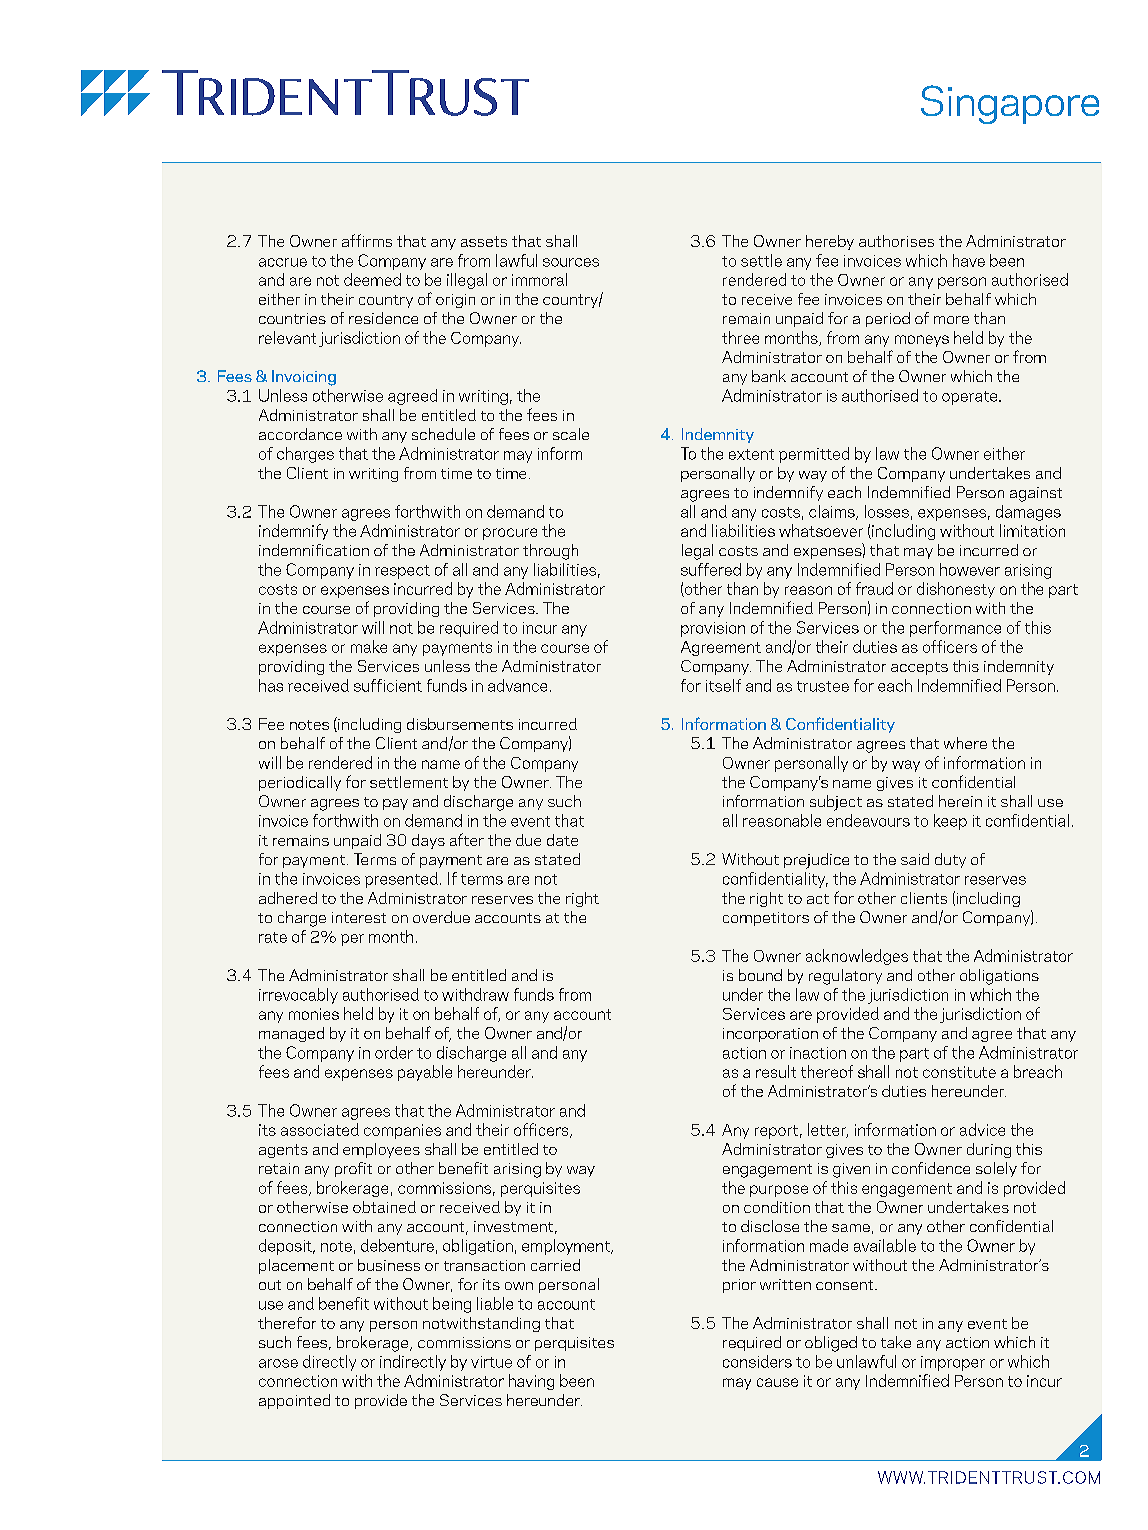 The image size is (1148, 1530). I want to click on advice, so click(982, 1129).
